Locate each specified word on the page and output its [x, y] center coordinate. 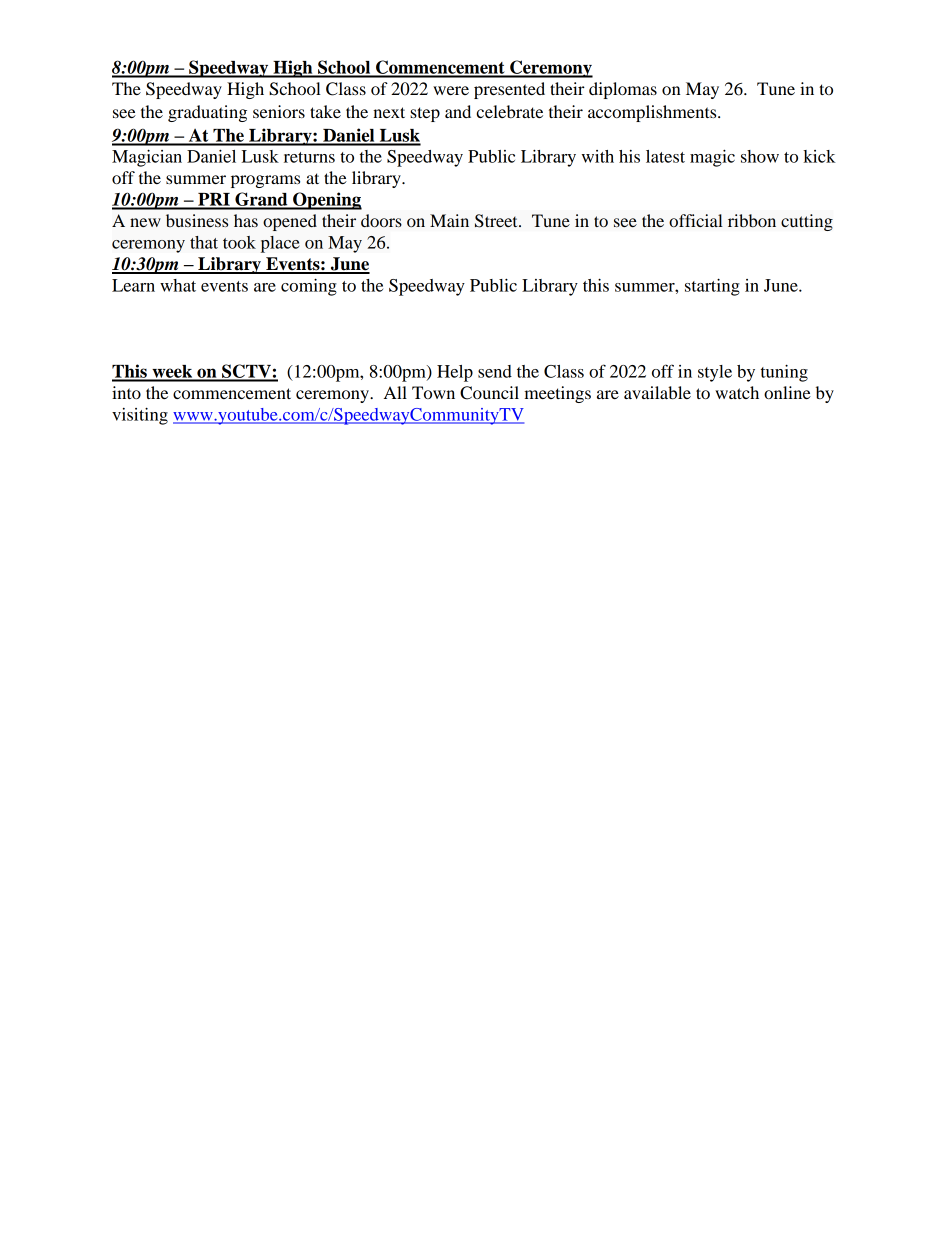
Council [489, 393]
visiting [140, 416]
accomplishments [653, 113]
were [451, 90]
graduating [207, 113]
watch [737, 392]
